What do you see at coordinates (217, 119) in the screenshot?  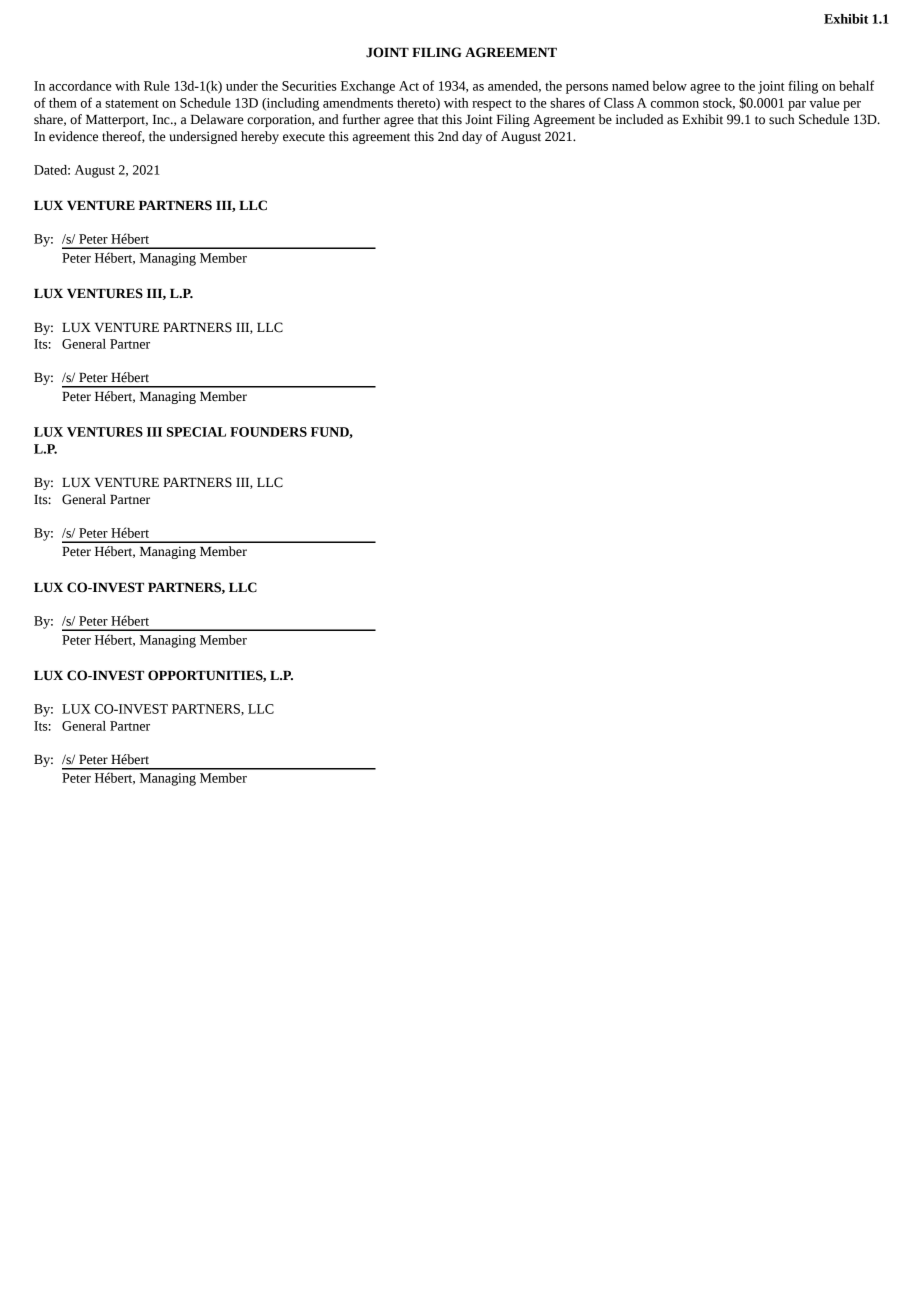 I see `Delaware` at bounding box center [217, 119].
